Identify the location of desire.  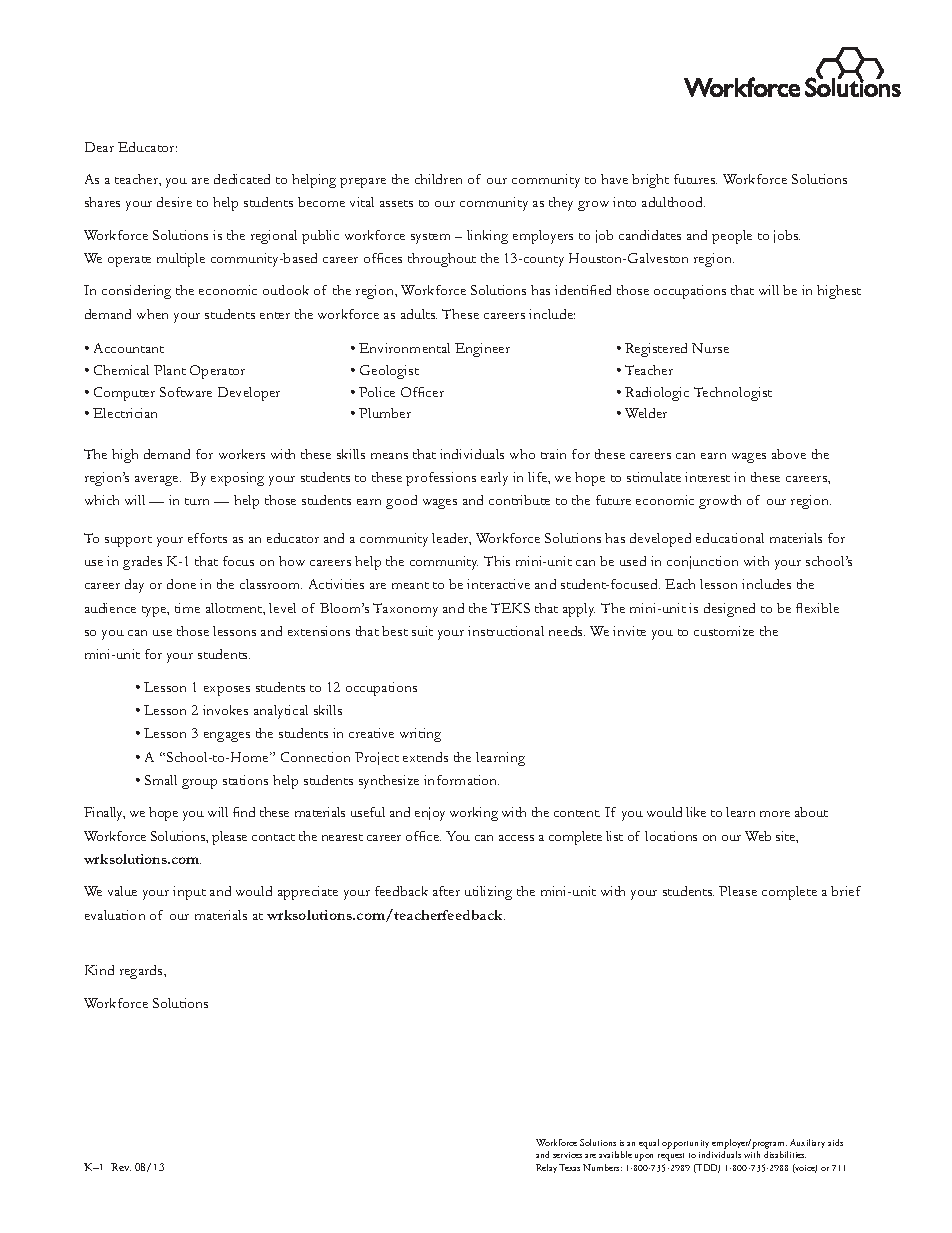
(174, 202).
